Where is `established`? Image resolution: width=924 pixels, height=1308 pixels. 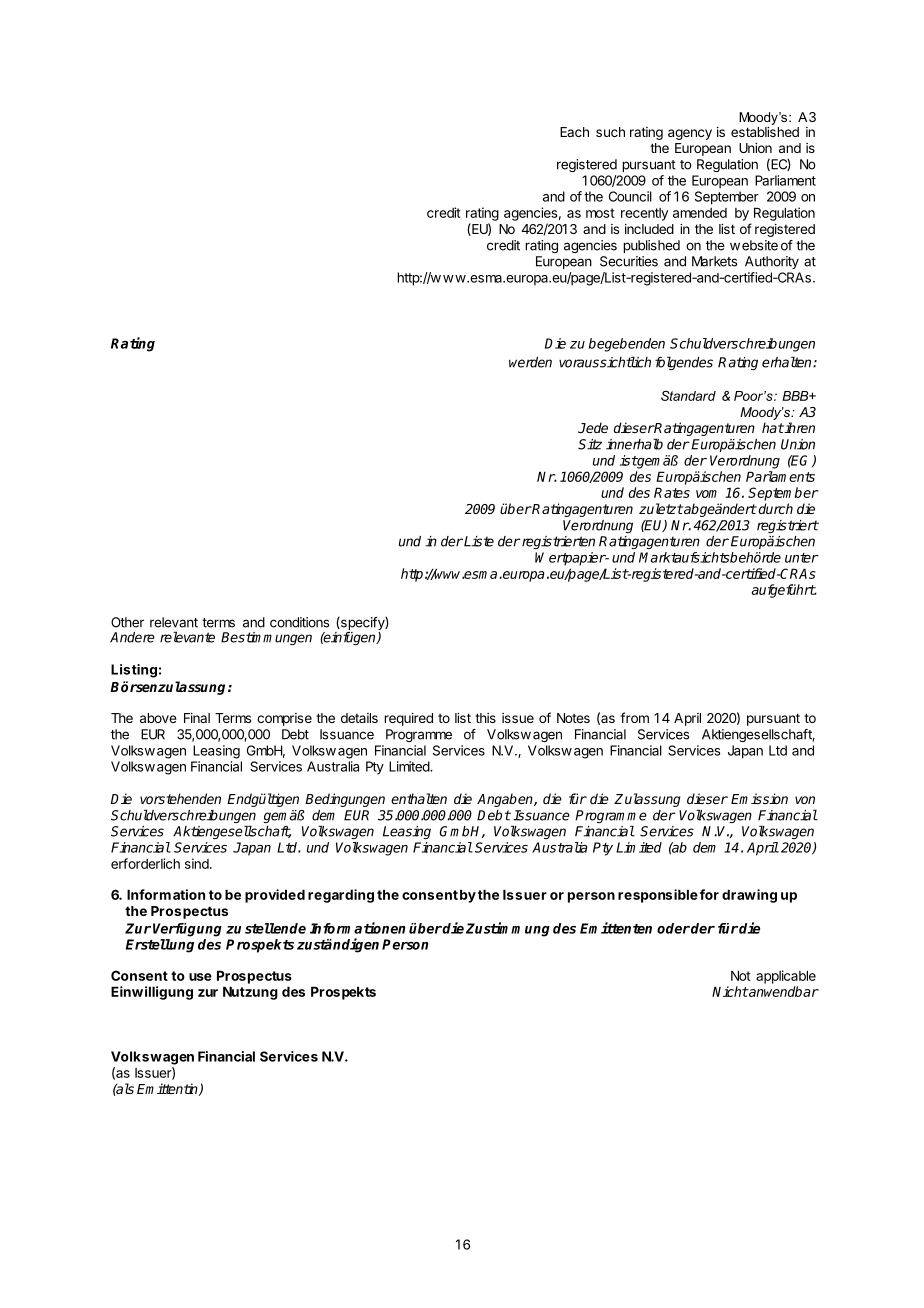
established is located at coordinates (765, 132).
